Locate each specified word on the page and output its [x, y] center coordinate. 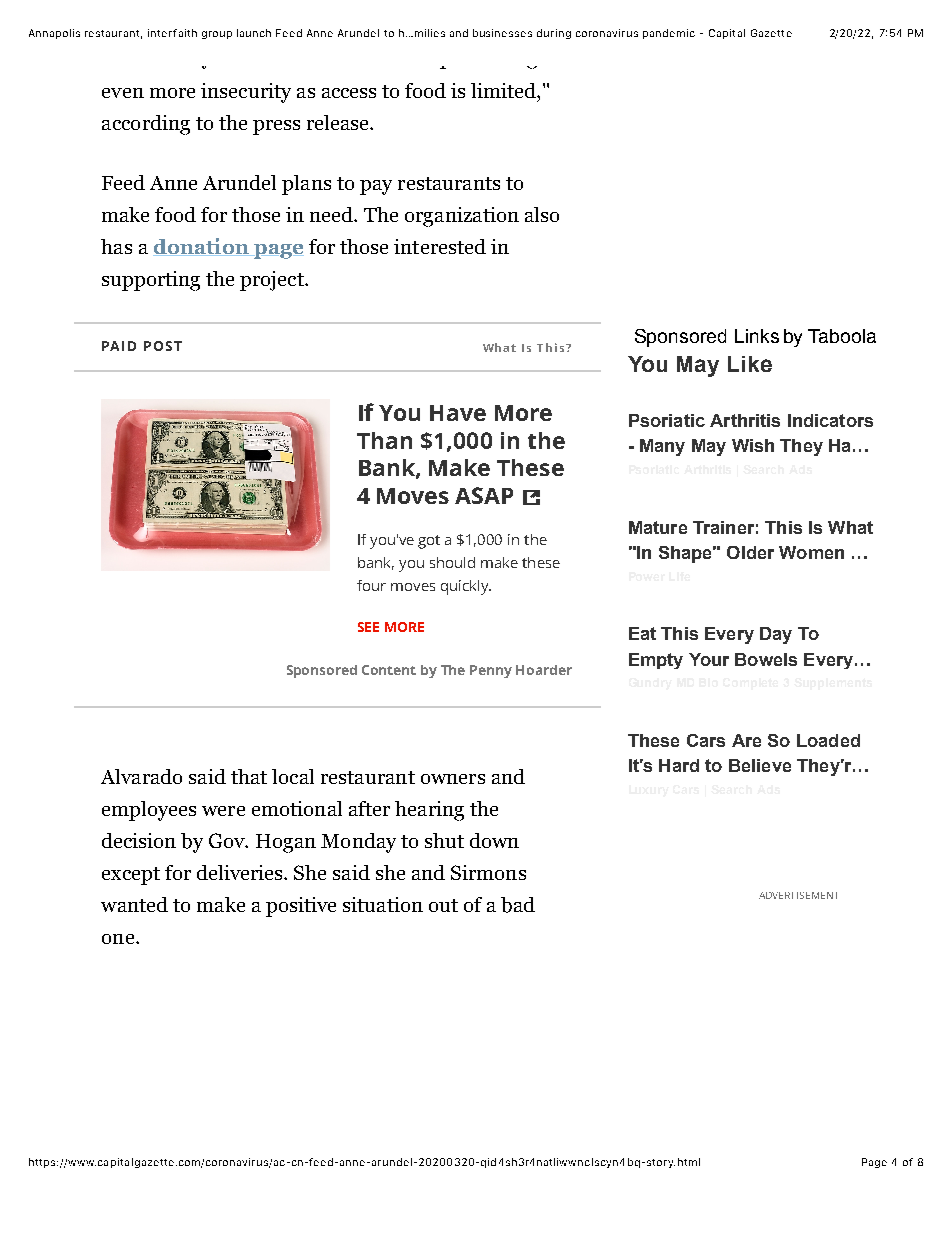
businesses [502, 33]
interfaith [172, 33]
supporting [151, 281]
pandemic [669, 34]
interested [440, 246]
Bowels [766, 659]
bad [518, 905]
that [249, 776]
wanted [134, 904]
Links [757, 336]
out [443, 905]
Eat [642, 633]
